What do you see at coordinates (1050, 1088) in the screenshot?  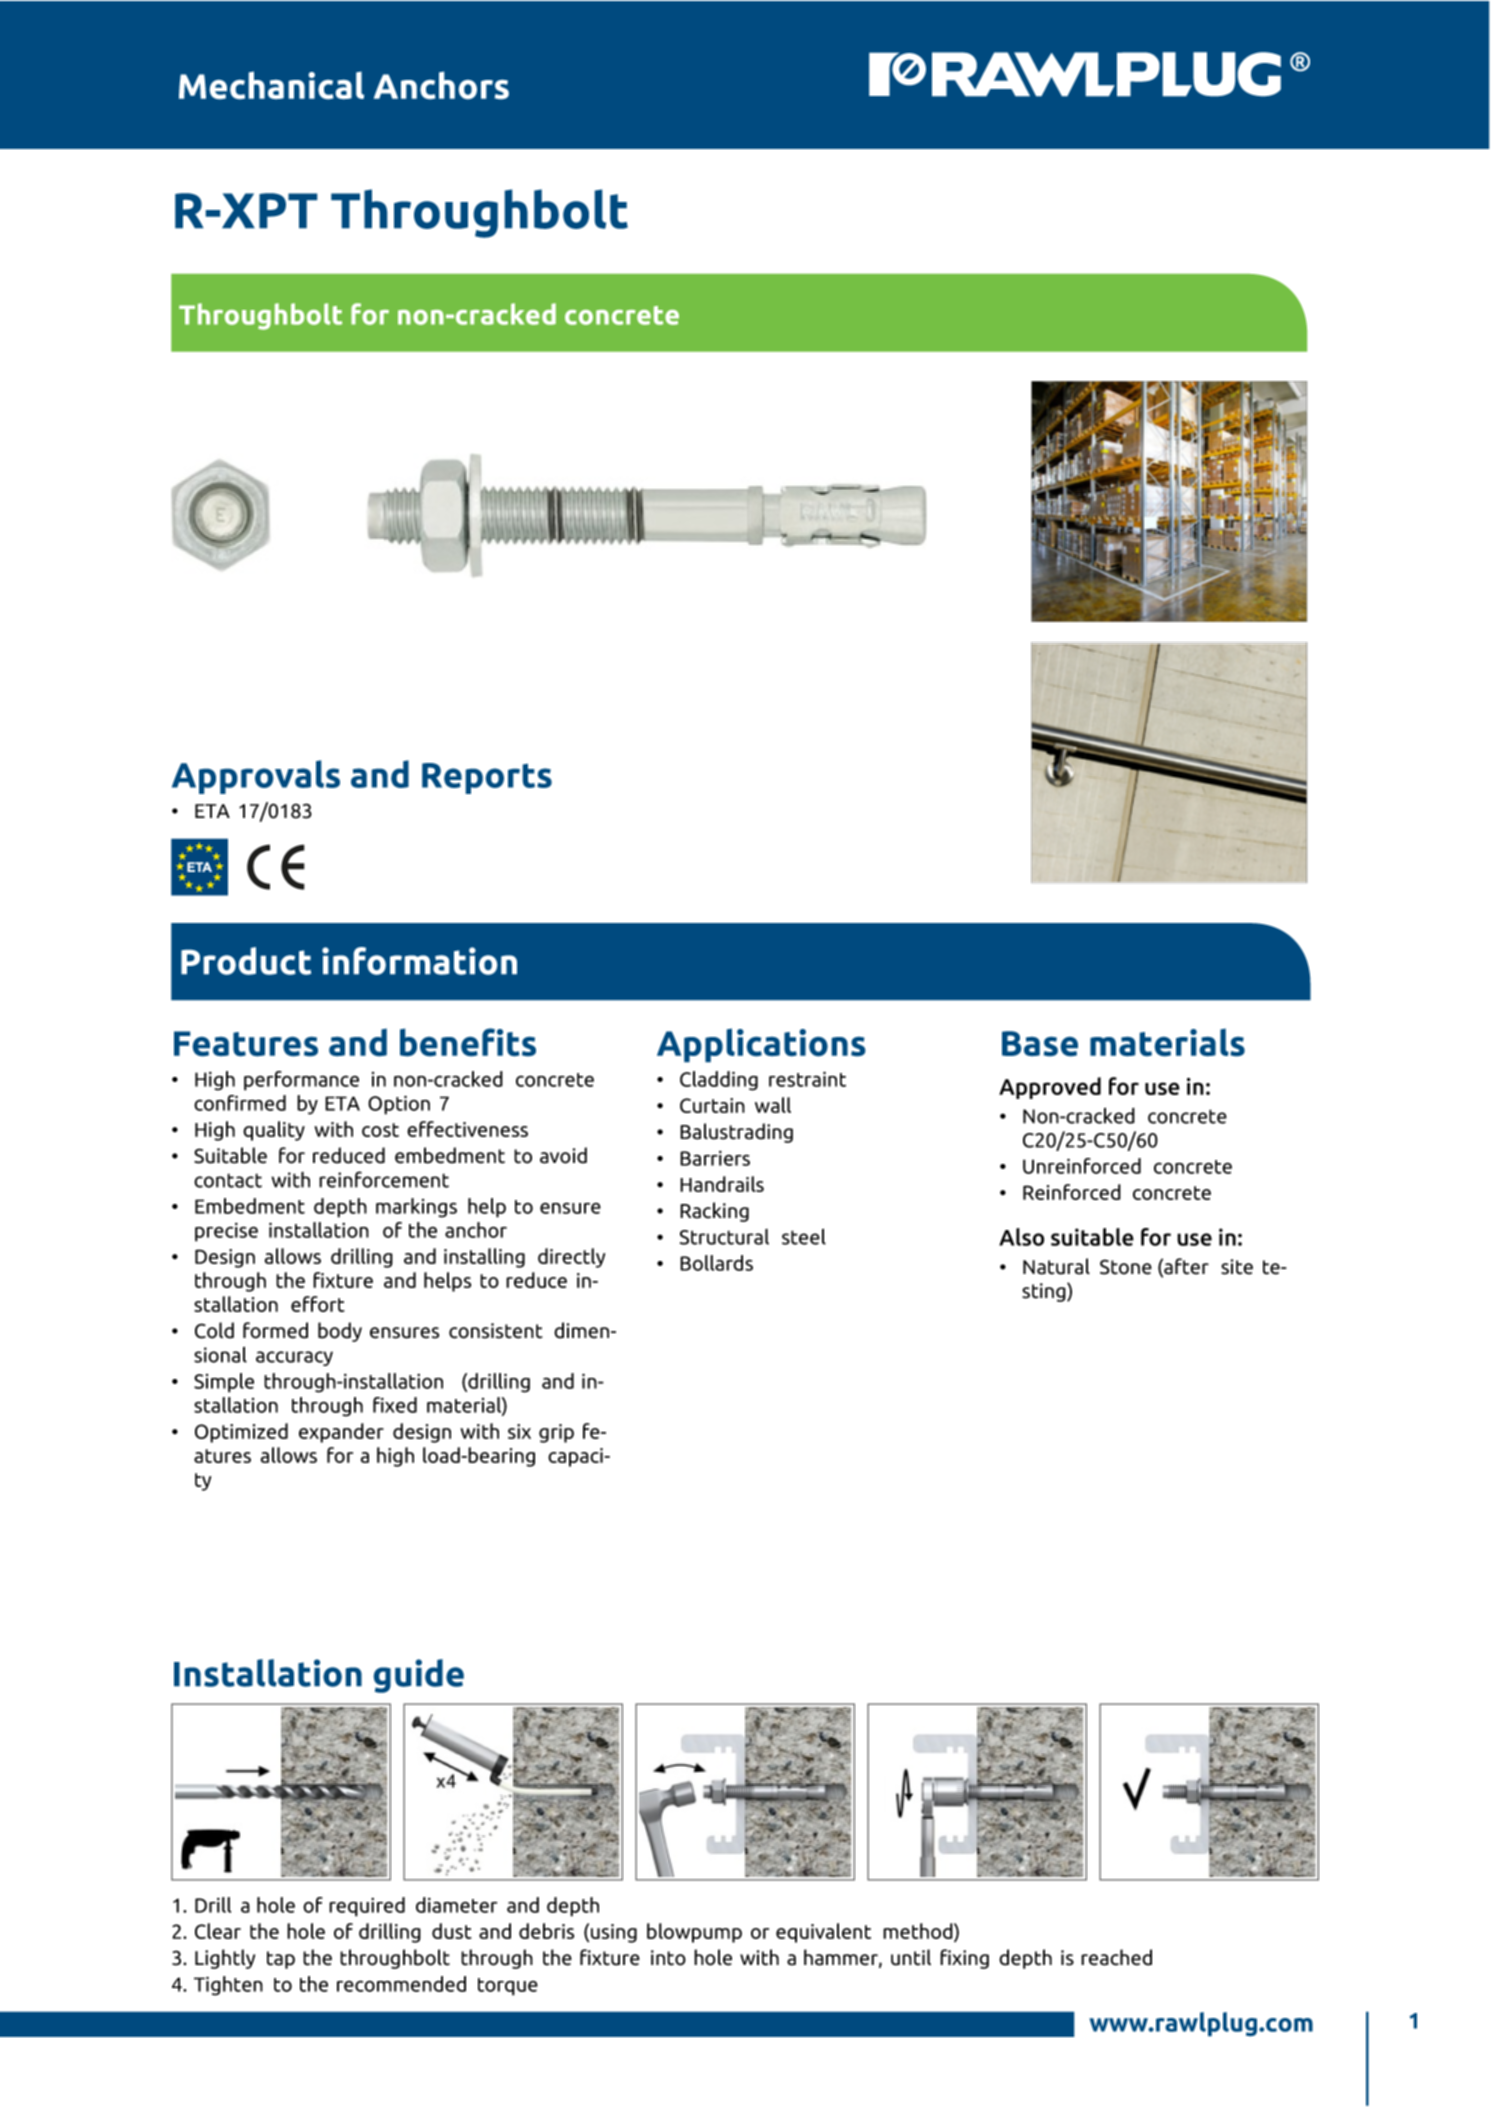 I see `Approved` at bounding box center [1050, 1088].
